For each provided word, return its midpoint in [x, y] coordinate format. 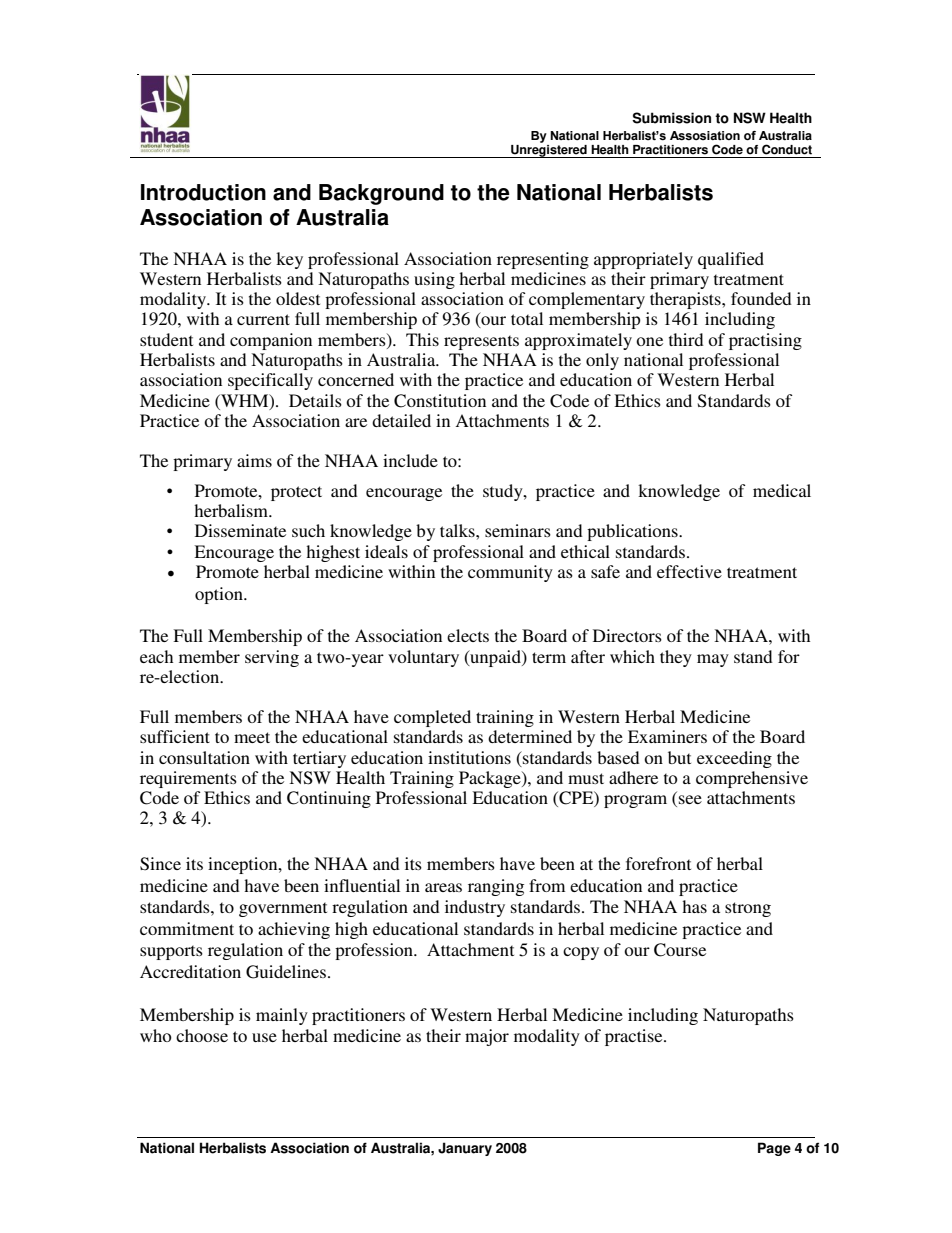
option [220, 595]
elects [468, 635]
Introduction [203, 192]
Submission [671, 118]
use [264, 1037]
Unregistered [549, 151]
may [713, 660]
